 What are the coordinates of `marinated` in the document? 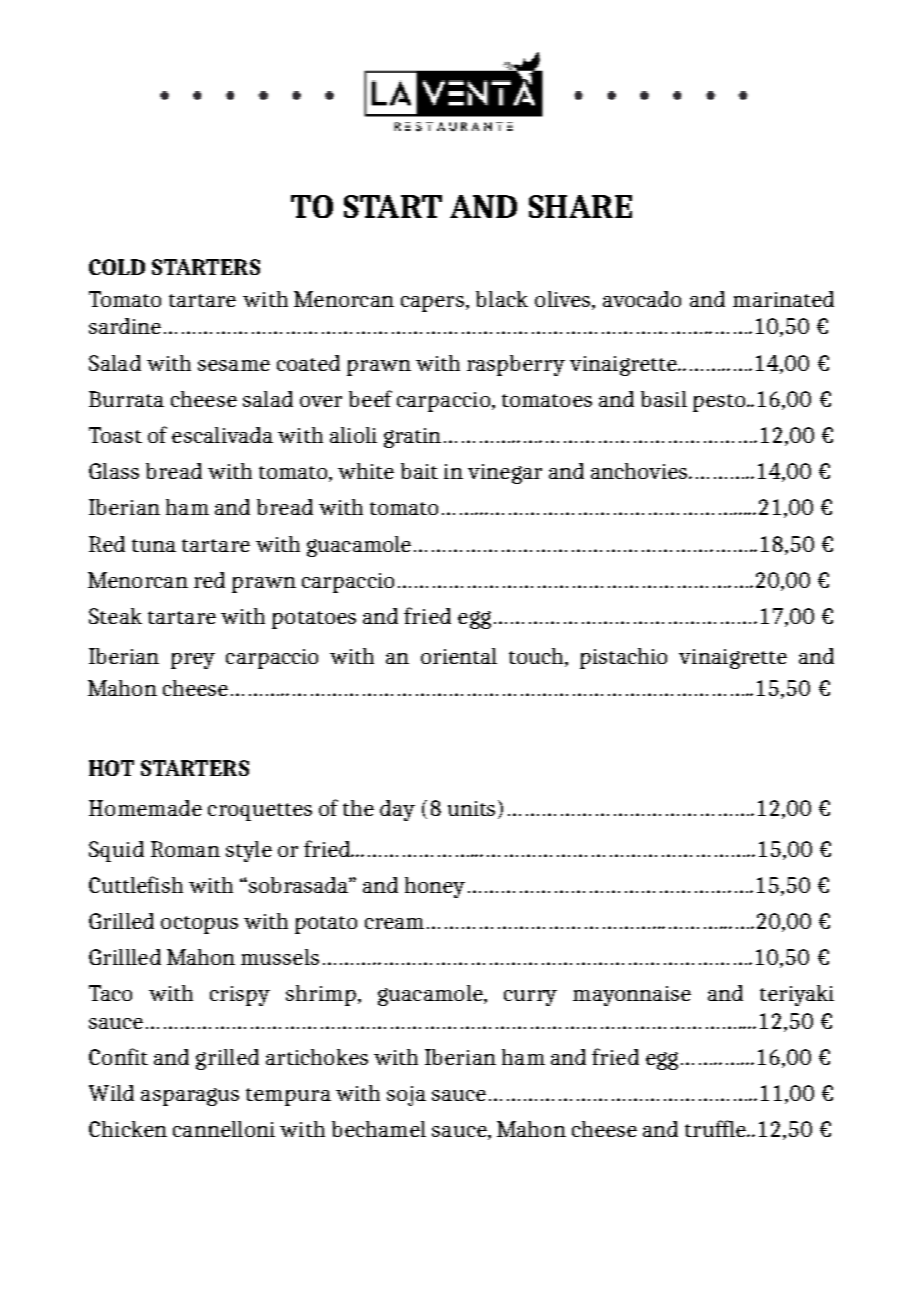 It's located at (783, 299).
